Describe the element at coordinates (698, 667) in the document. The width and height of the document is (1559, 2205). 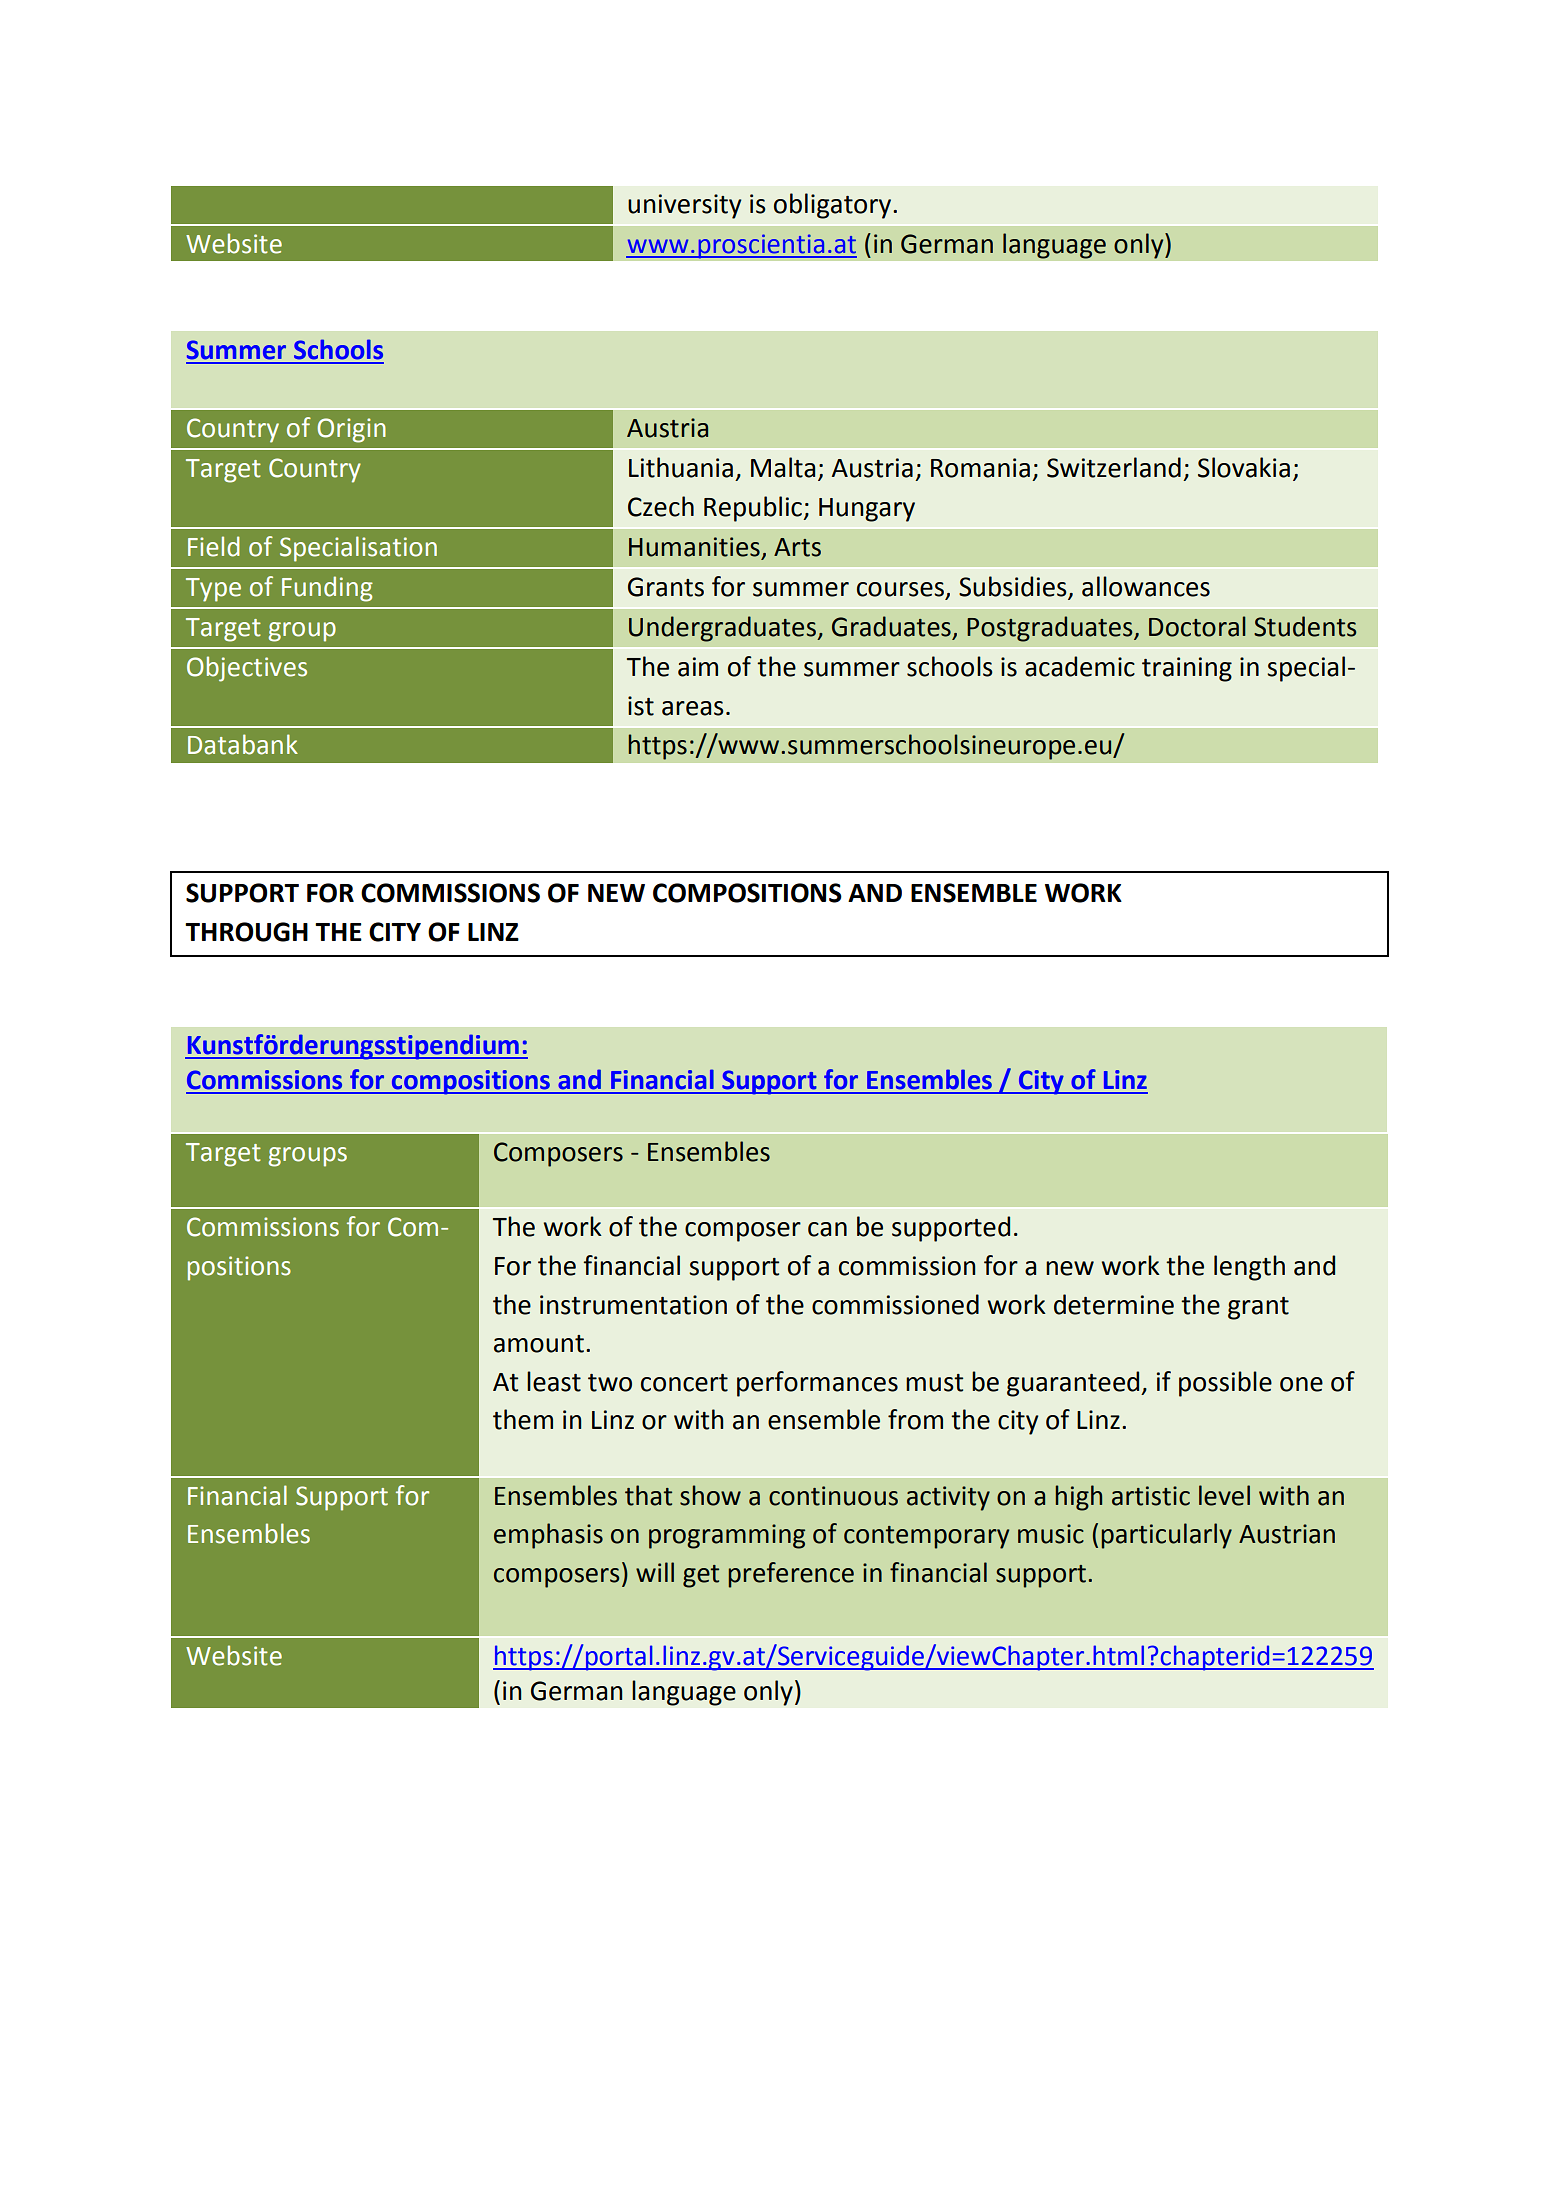
I see `aim` at that location.
